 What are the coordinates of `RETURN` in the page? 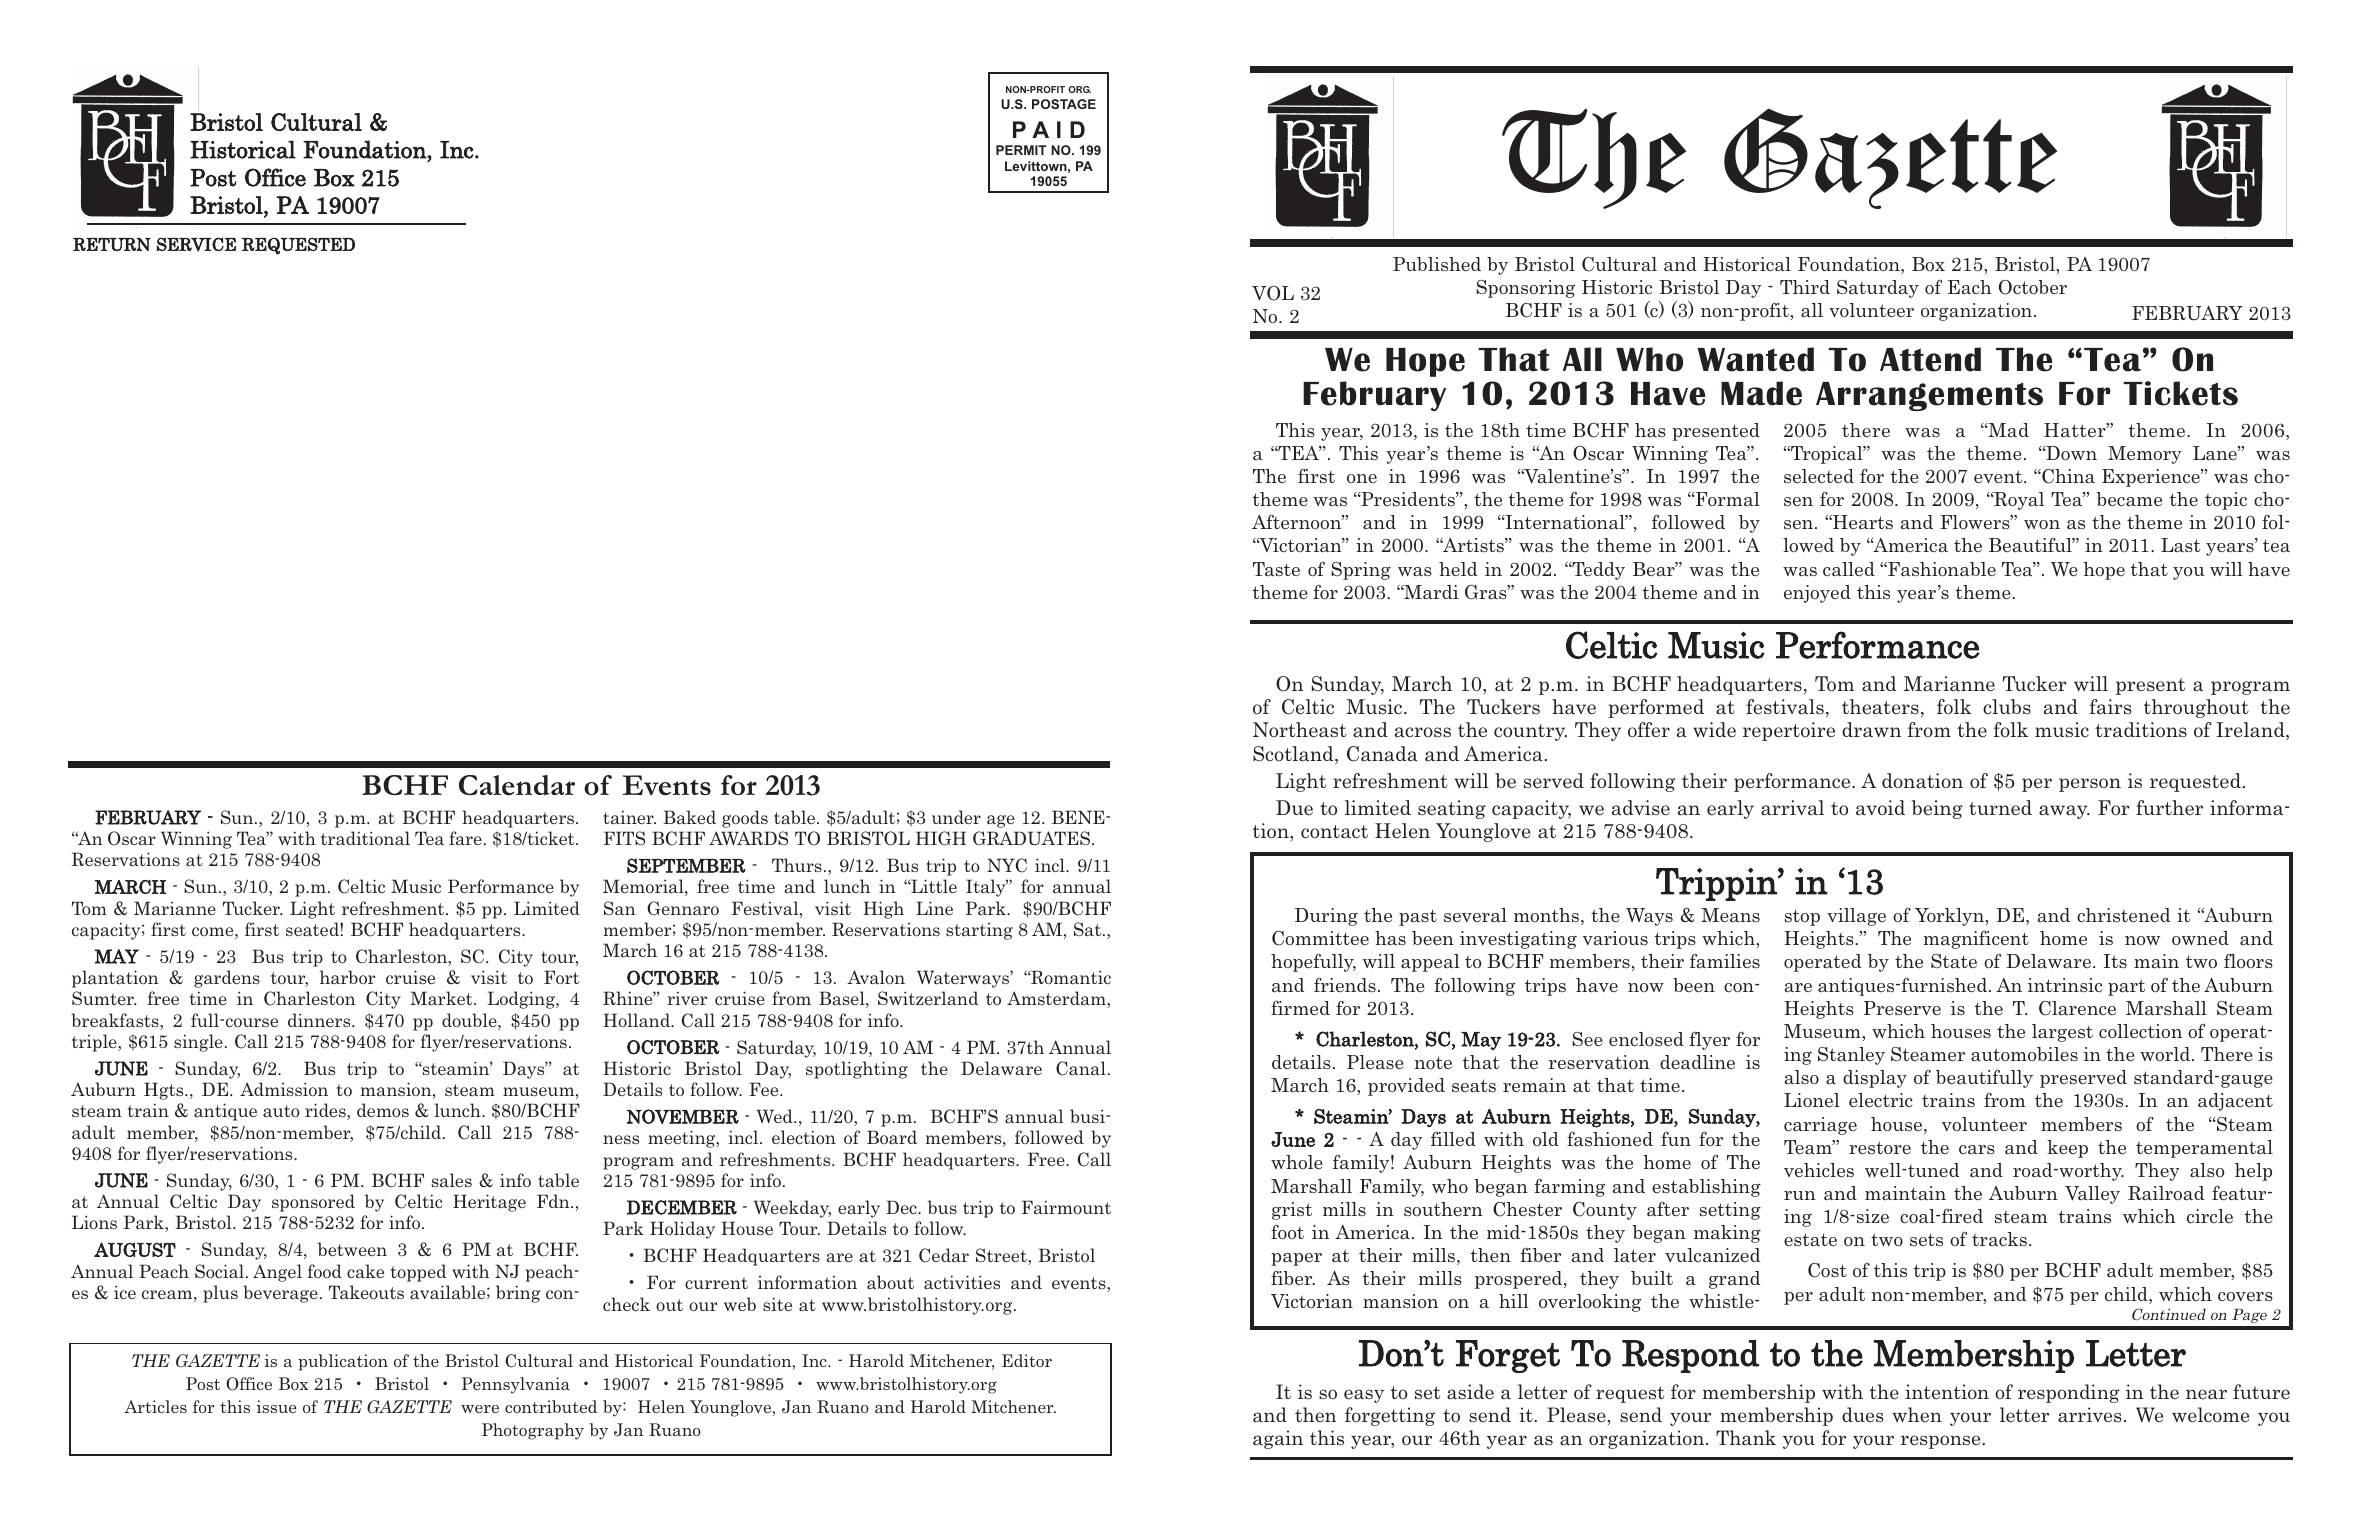 It's located at (112, 244).
